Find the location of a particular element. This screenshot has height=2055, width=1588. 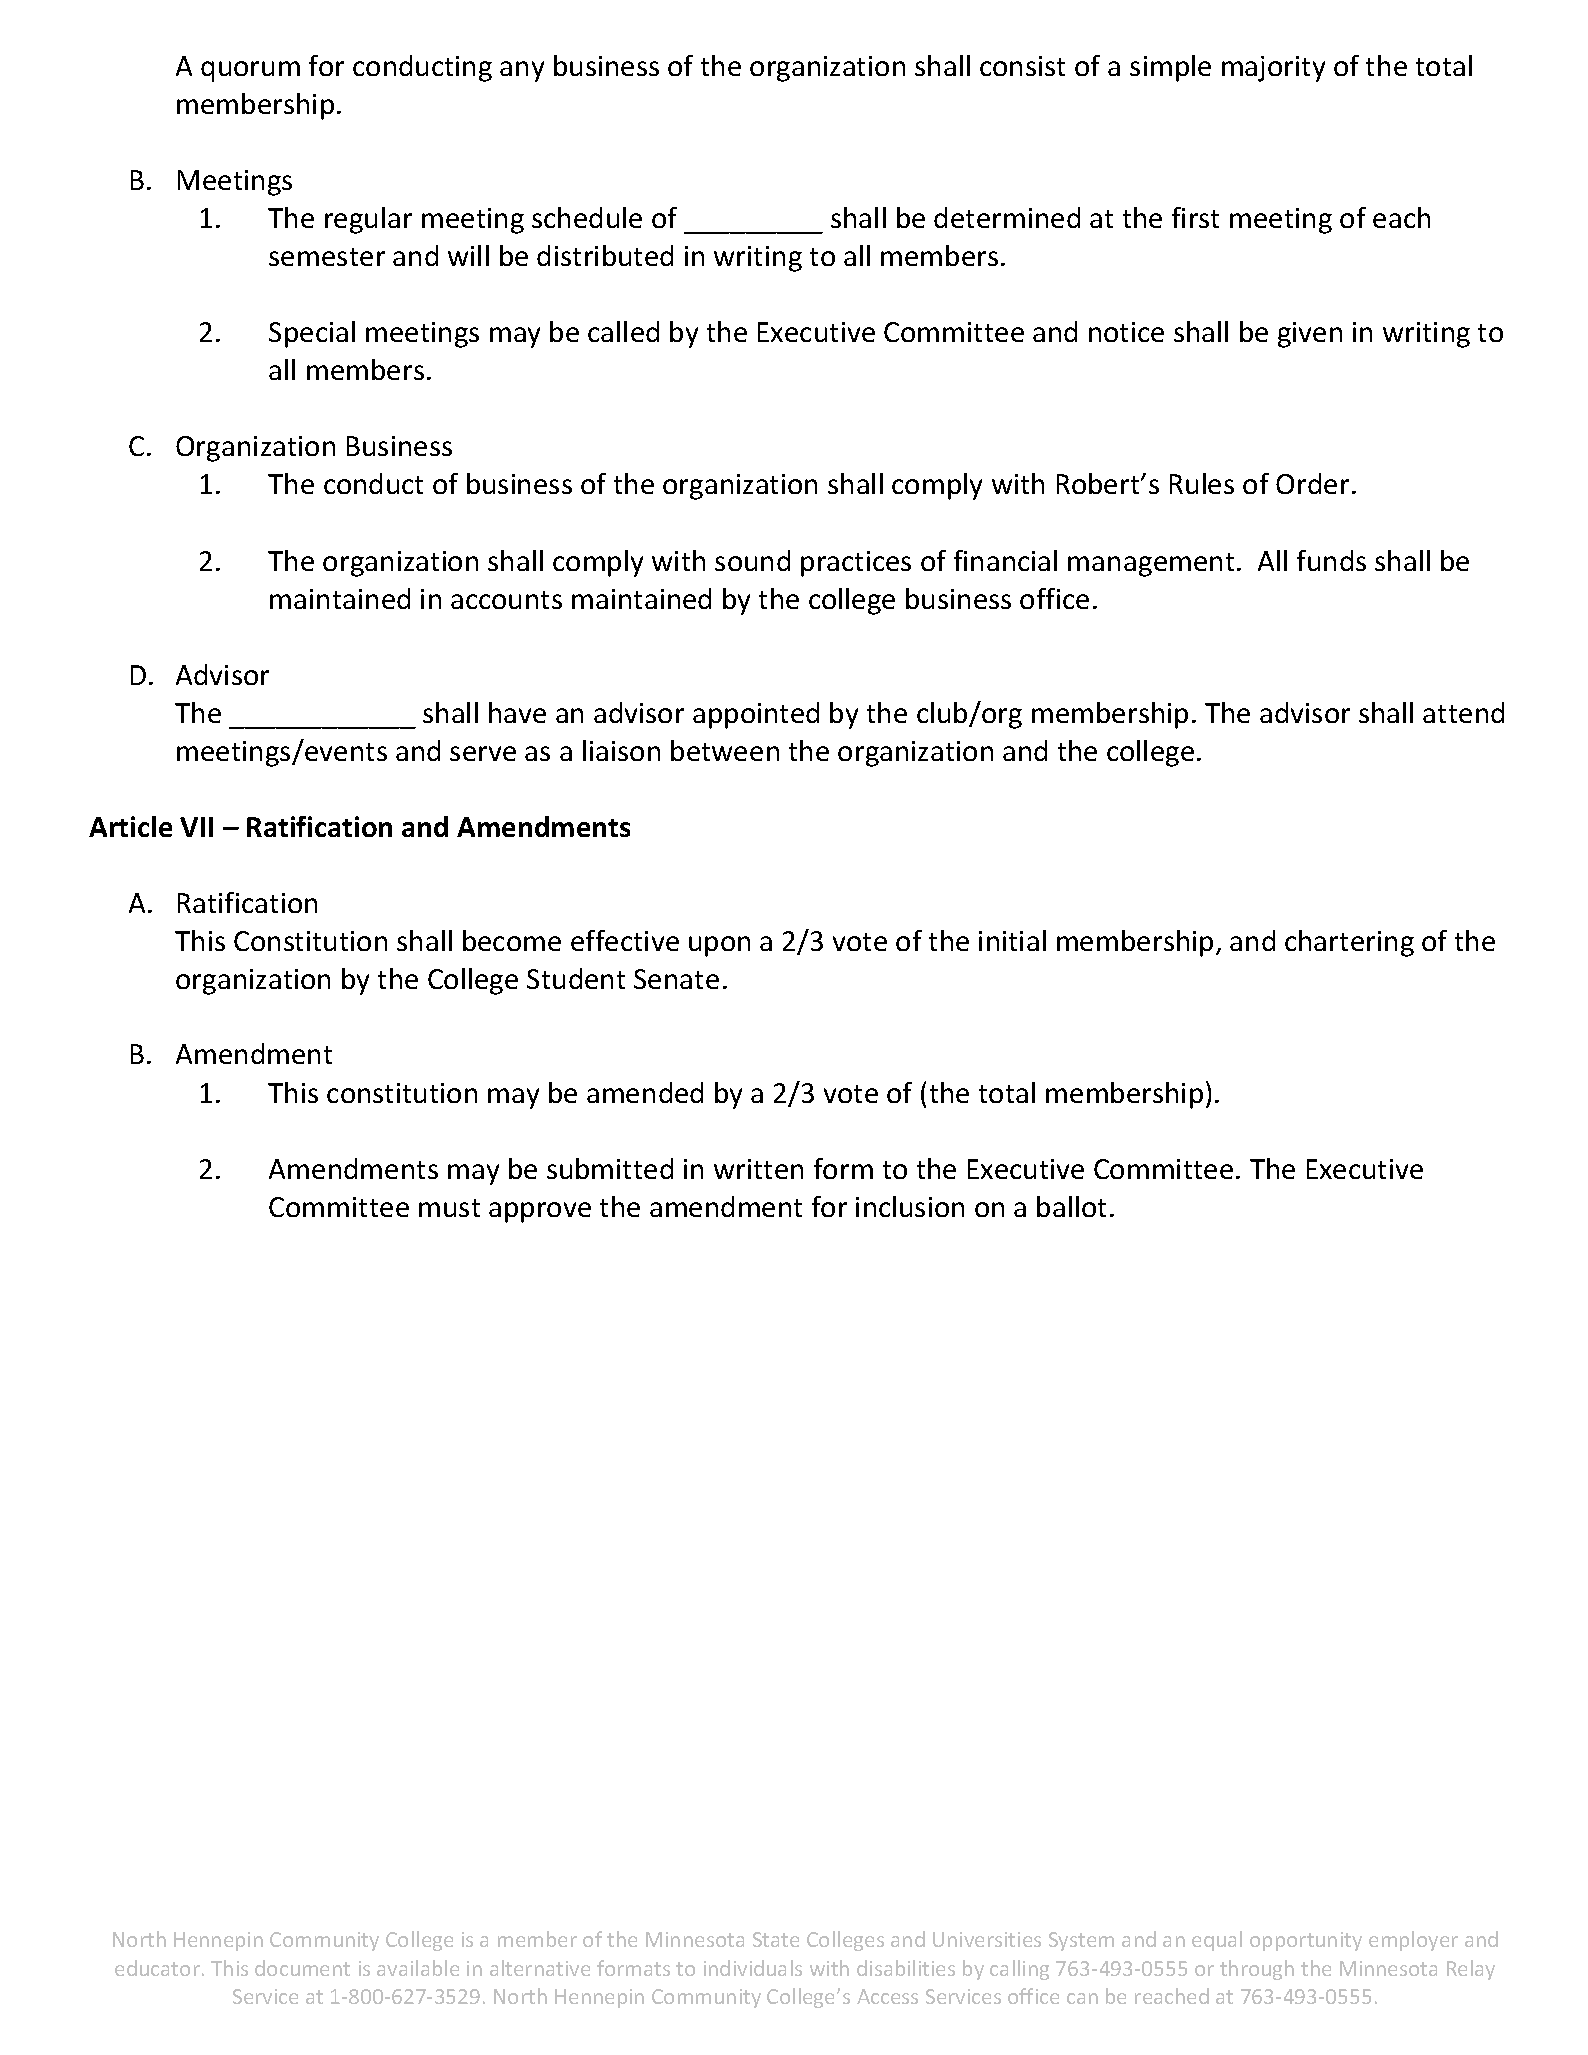

consist is located at coordinates (1022, 66).
